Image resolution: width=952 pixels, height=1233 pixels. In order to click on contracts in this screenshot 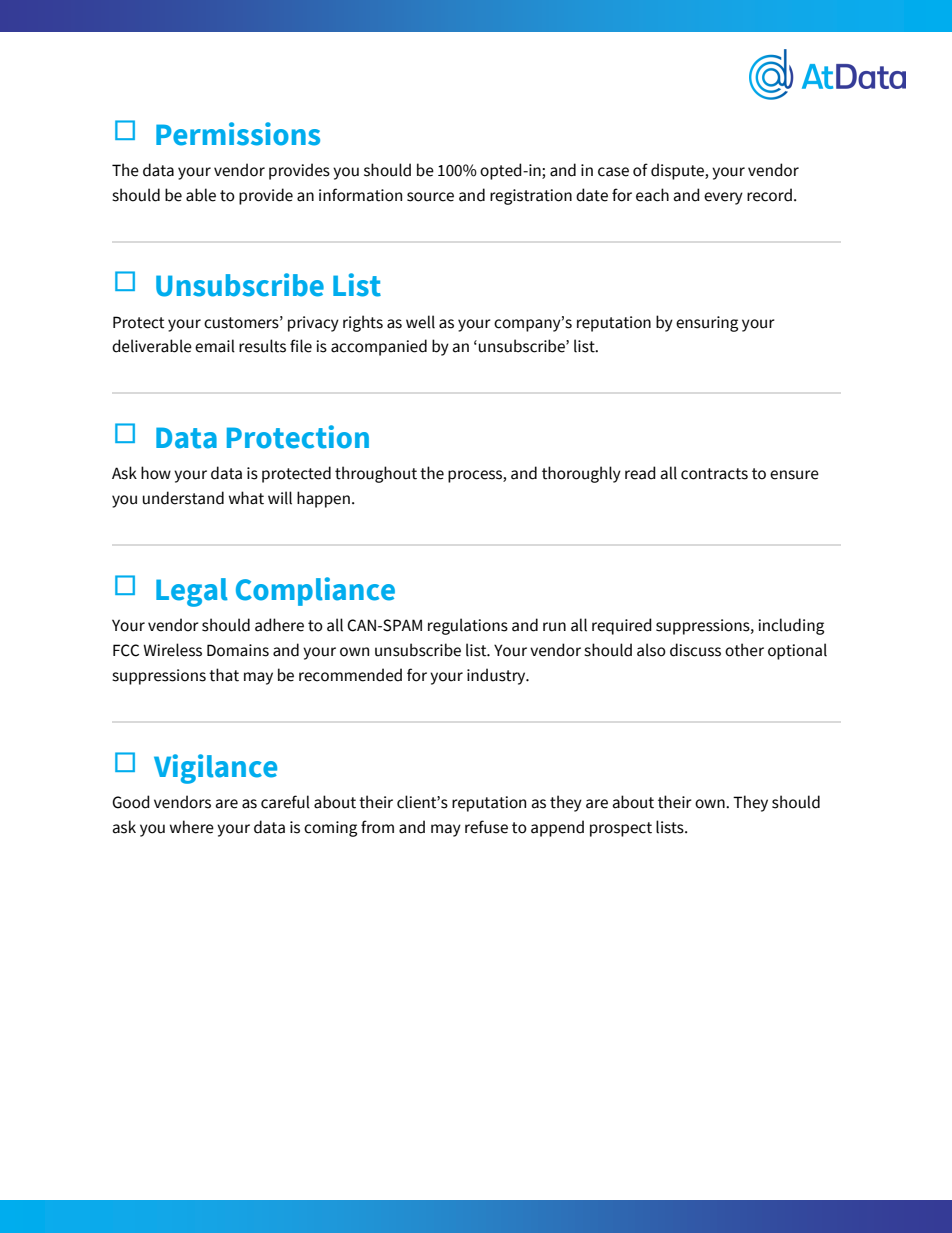, I will do `click(714, 474)`.
